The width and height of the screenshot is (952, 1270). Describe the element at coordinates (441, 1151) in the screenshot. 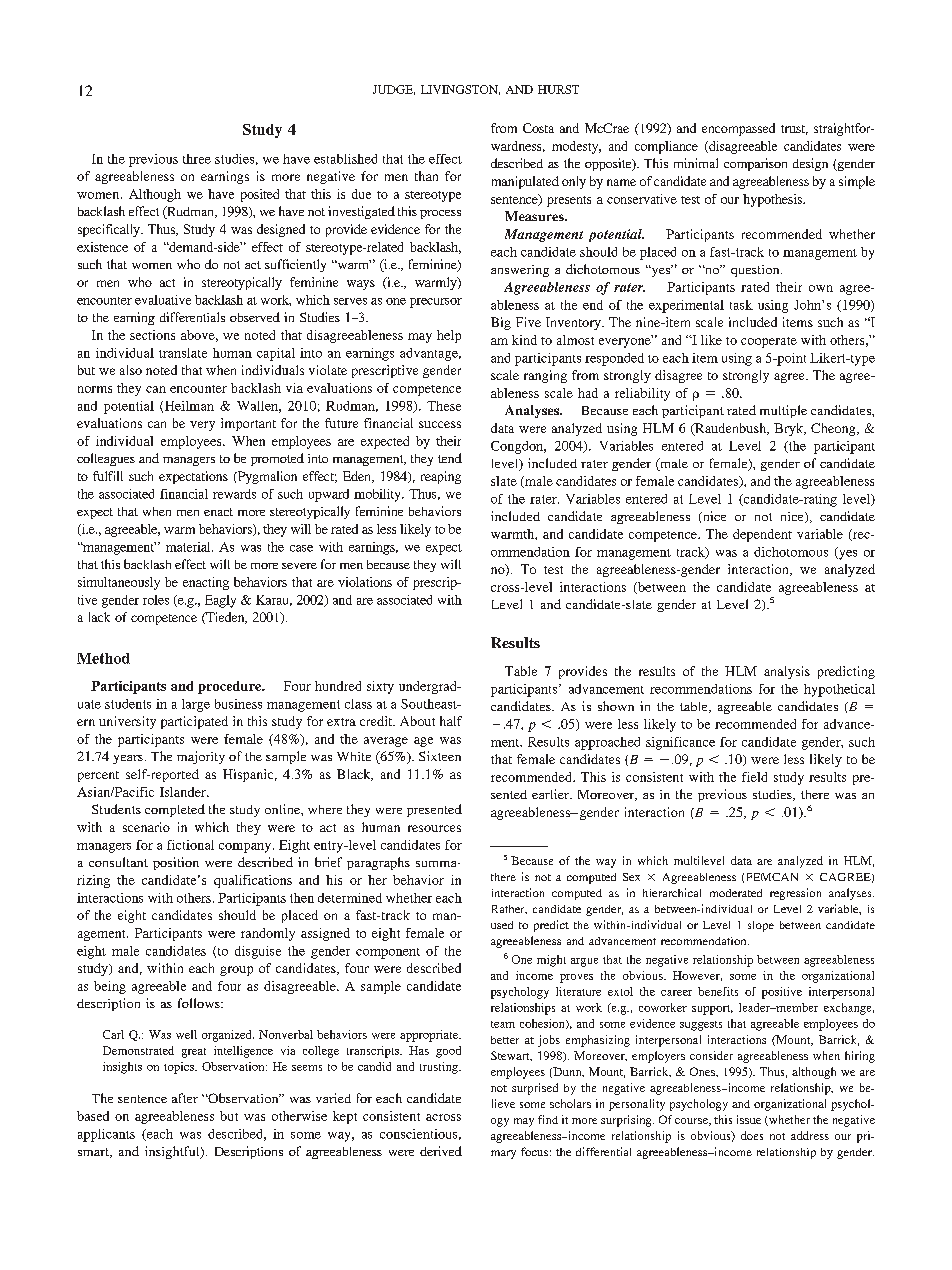

I see `derived` at that location.
